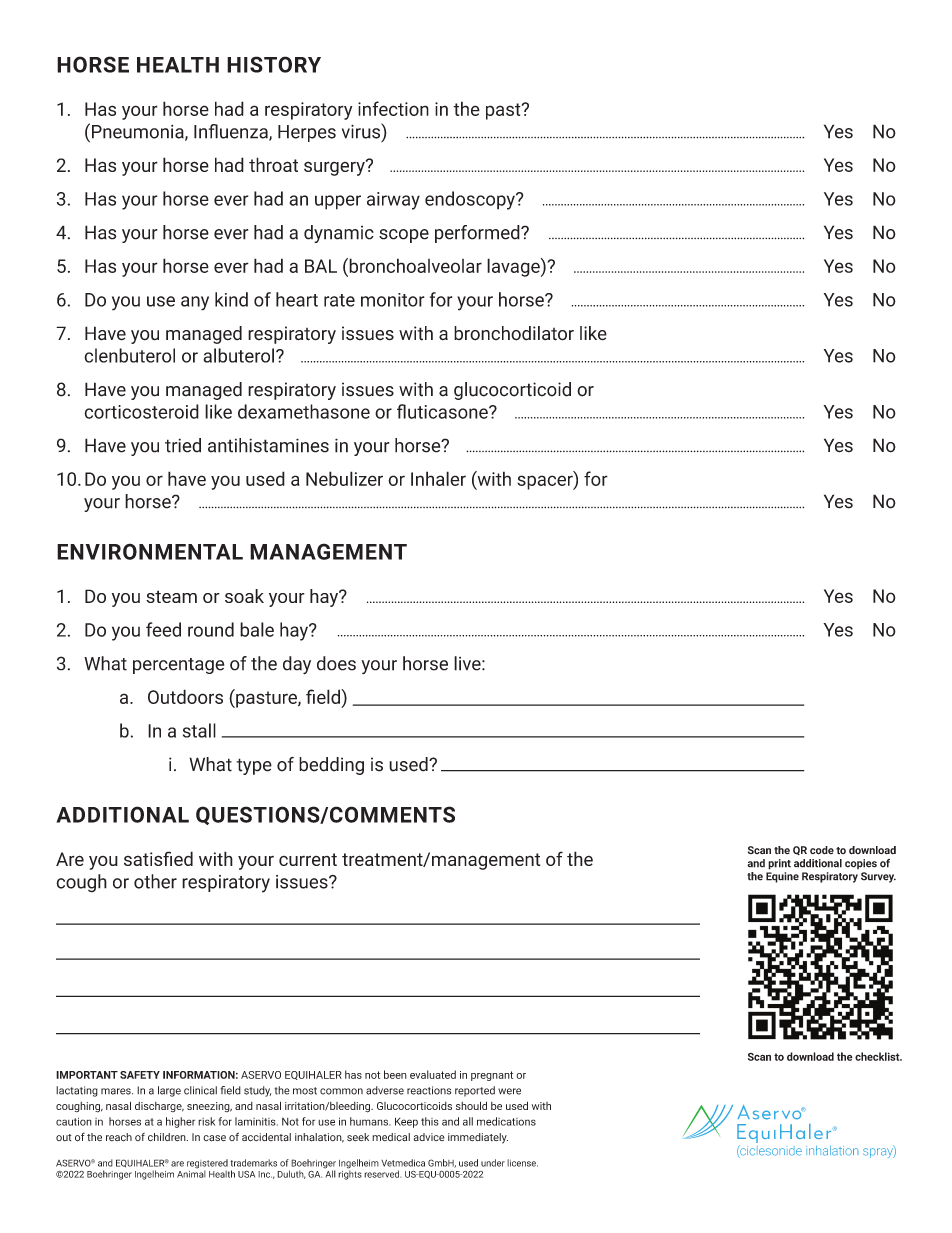  Describe the element at coordinates (822, 850) in the image. I see `code` at that location.
